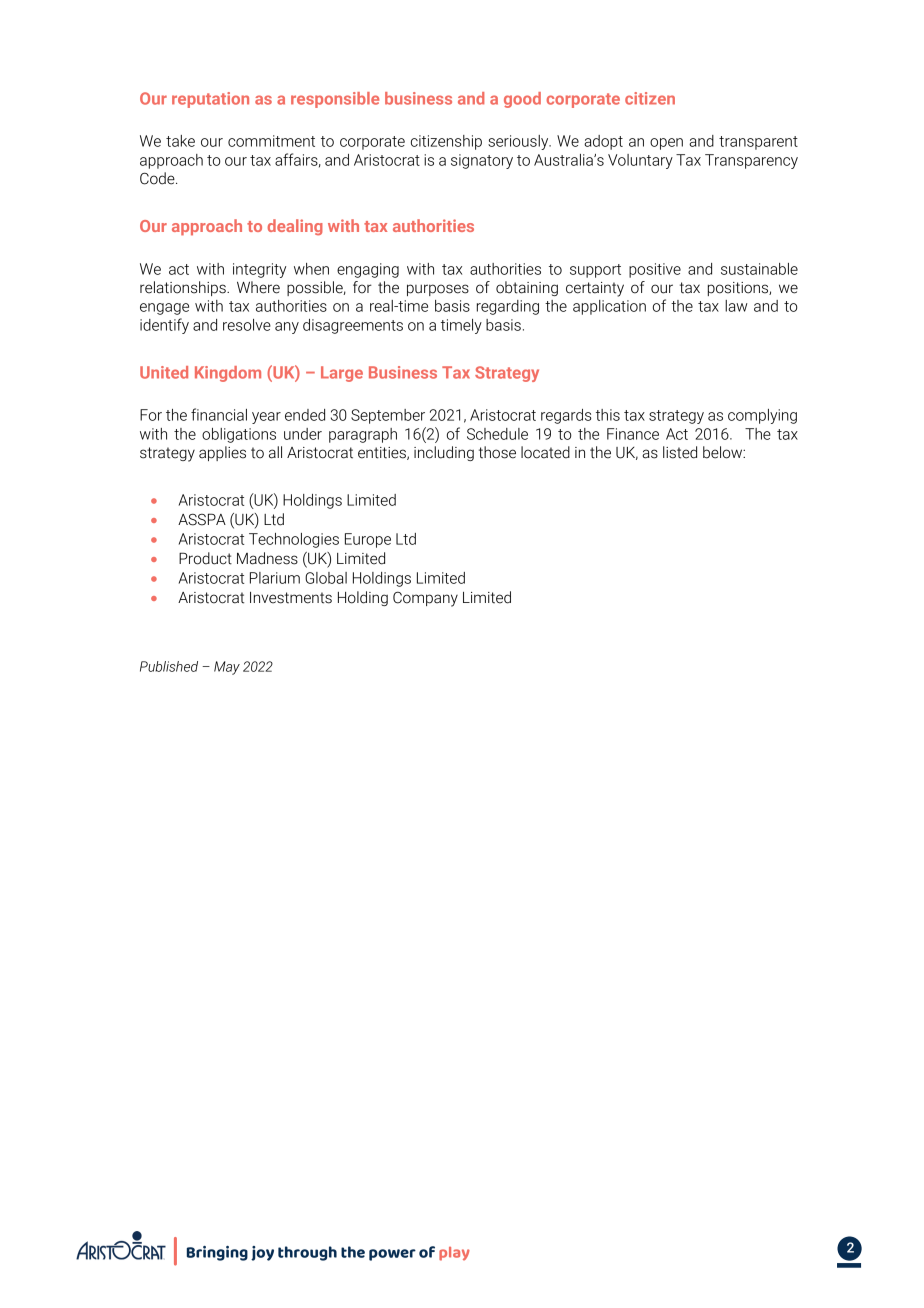 This document has width=924, height=1308. Describe the element at coordinates (271, 141) in the document. I see `commitment` at that location.
